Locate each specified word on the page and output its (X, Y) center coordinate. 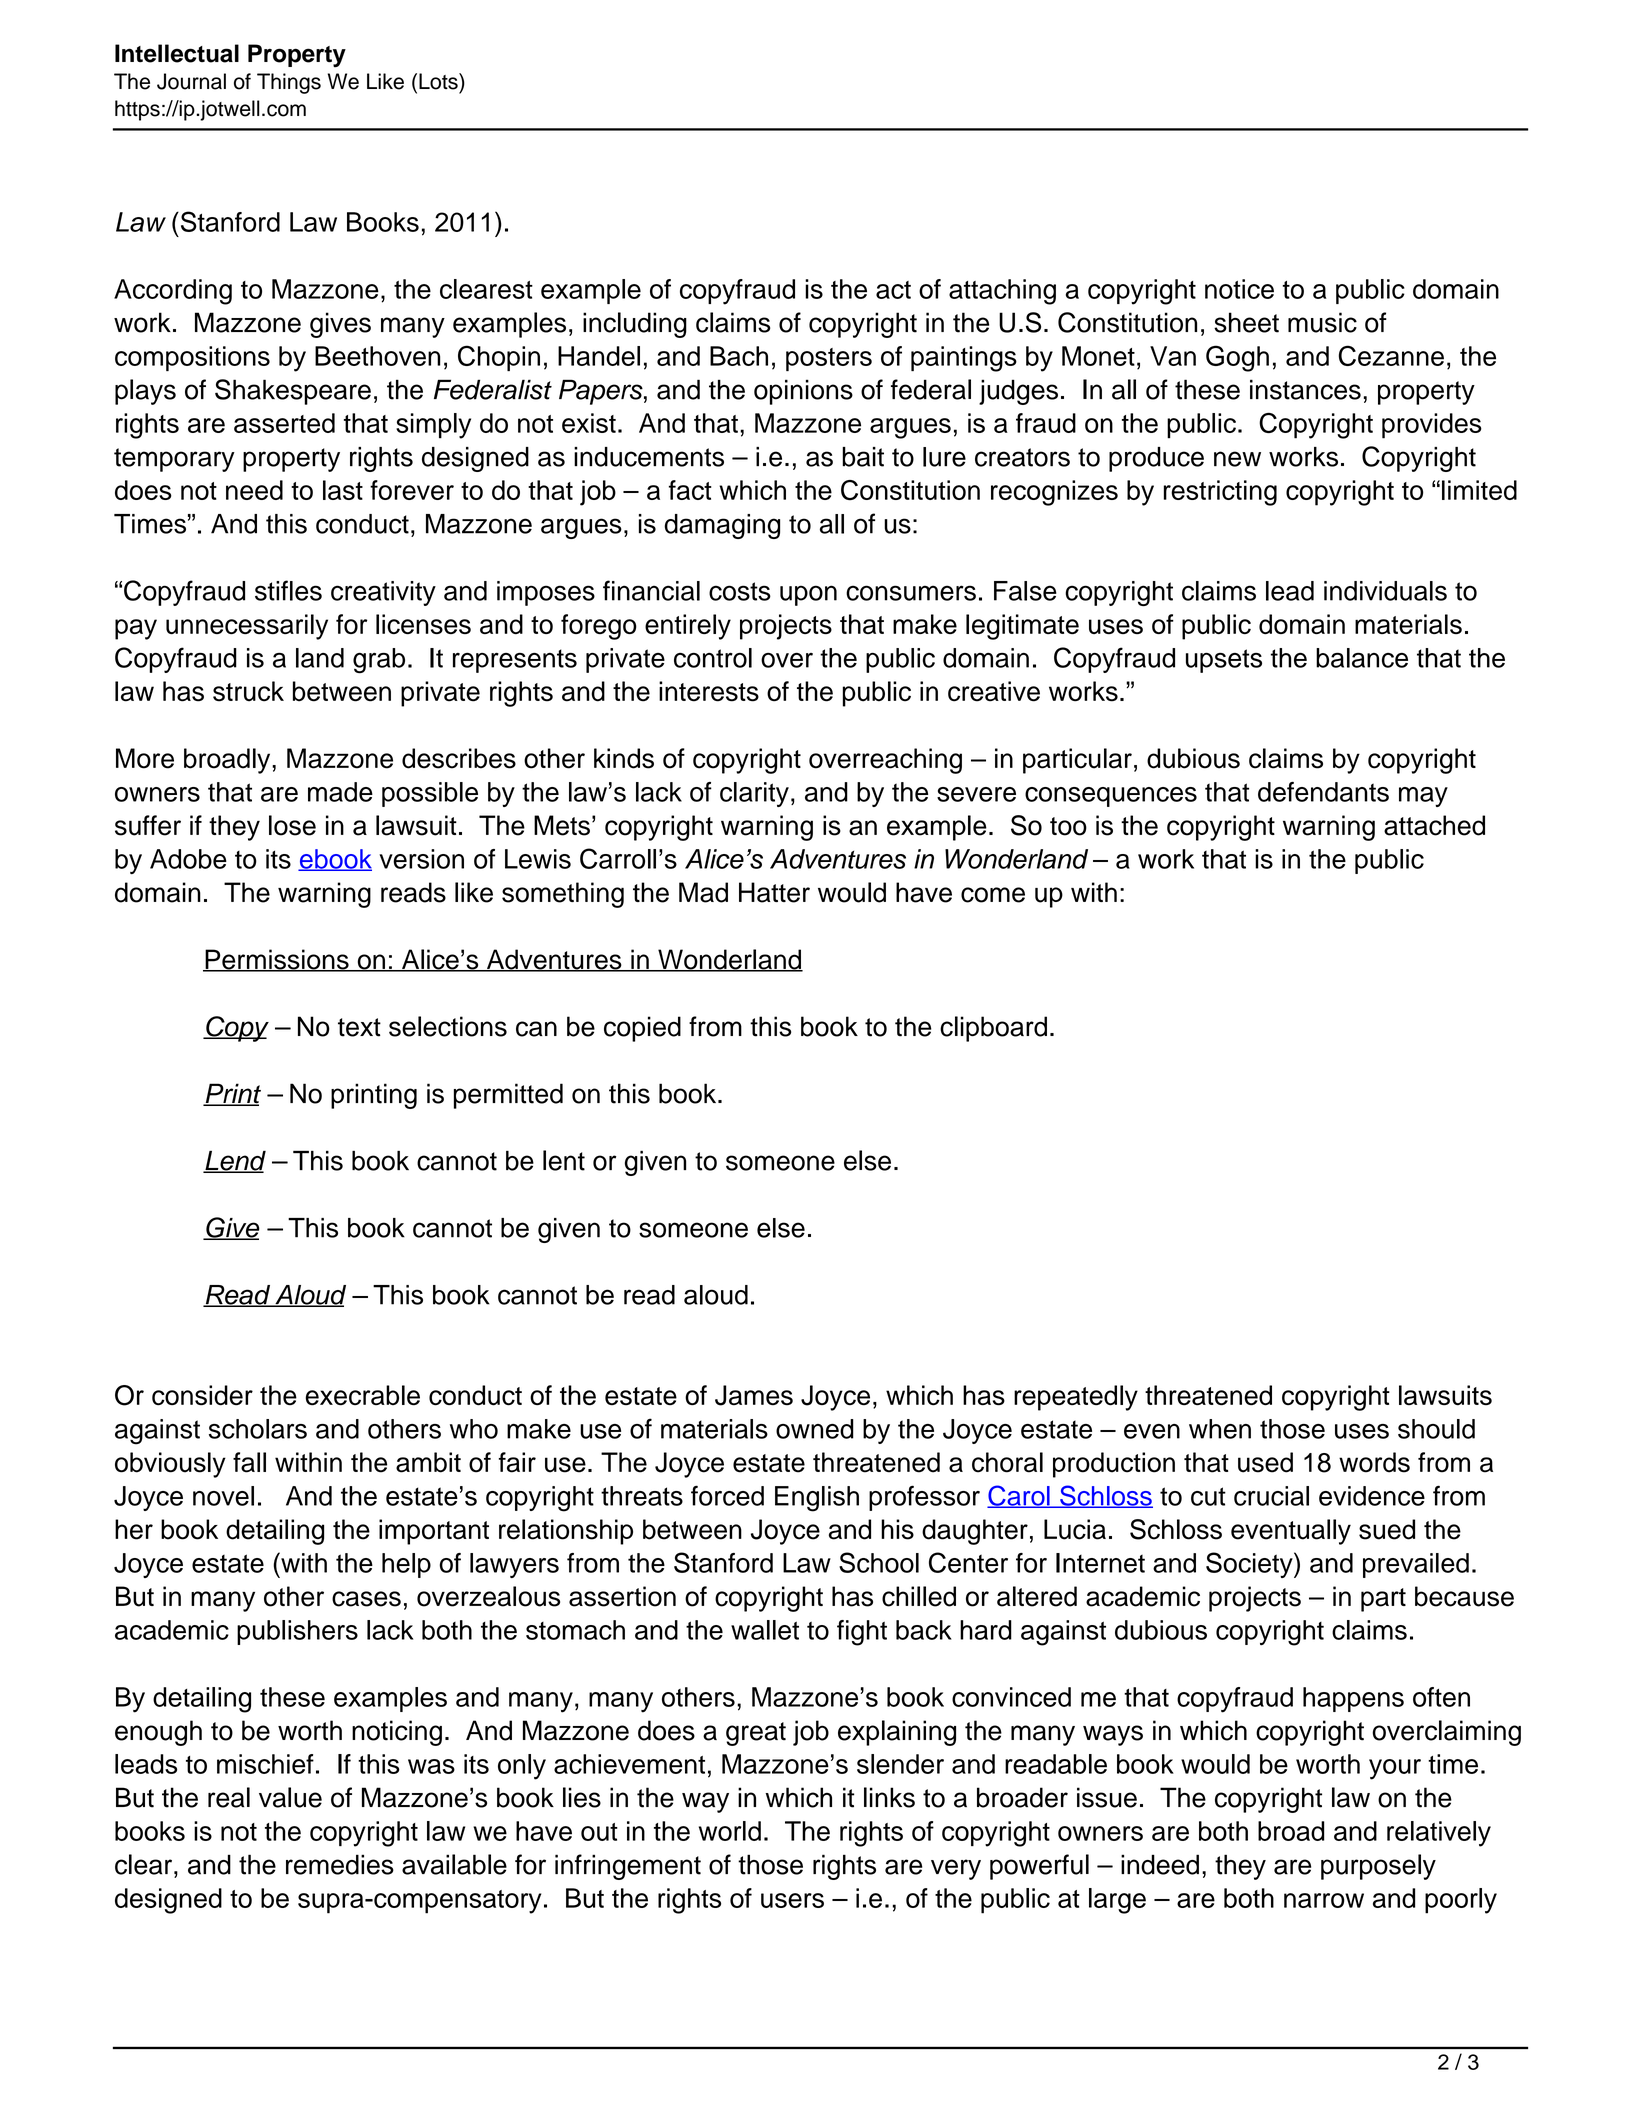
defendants (1323, 792)
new (1237, 459)
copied (642, 1029)
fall (249, 1462)
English (817, 1499)
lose (292, 825)
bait (863, 457)
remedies (340, 1864)
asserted (284, 423)
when (1220, 1429)
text (359, 1027)
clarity (754, 794)
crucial (1271, 1496)
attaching (1002, 292)
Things (289, 83)
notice (1239, 289)
